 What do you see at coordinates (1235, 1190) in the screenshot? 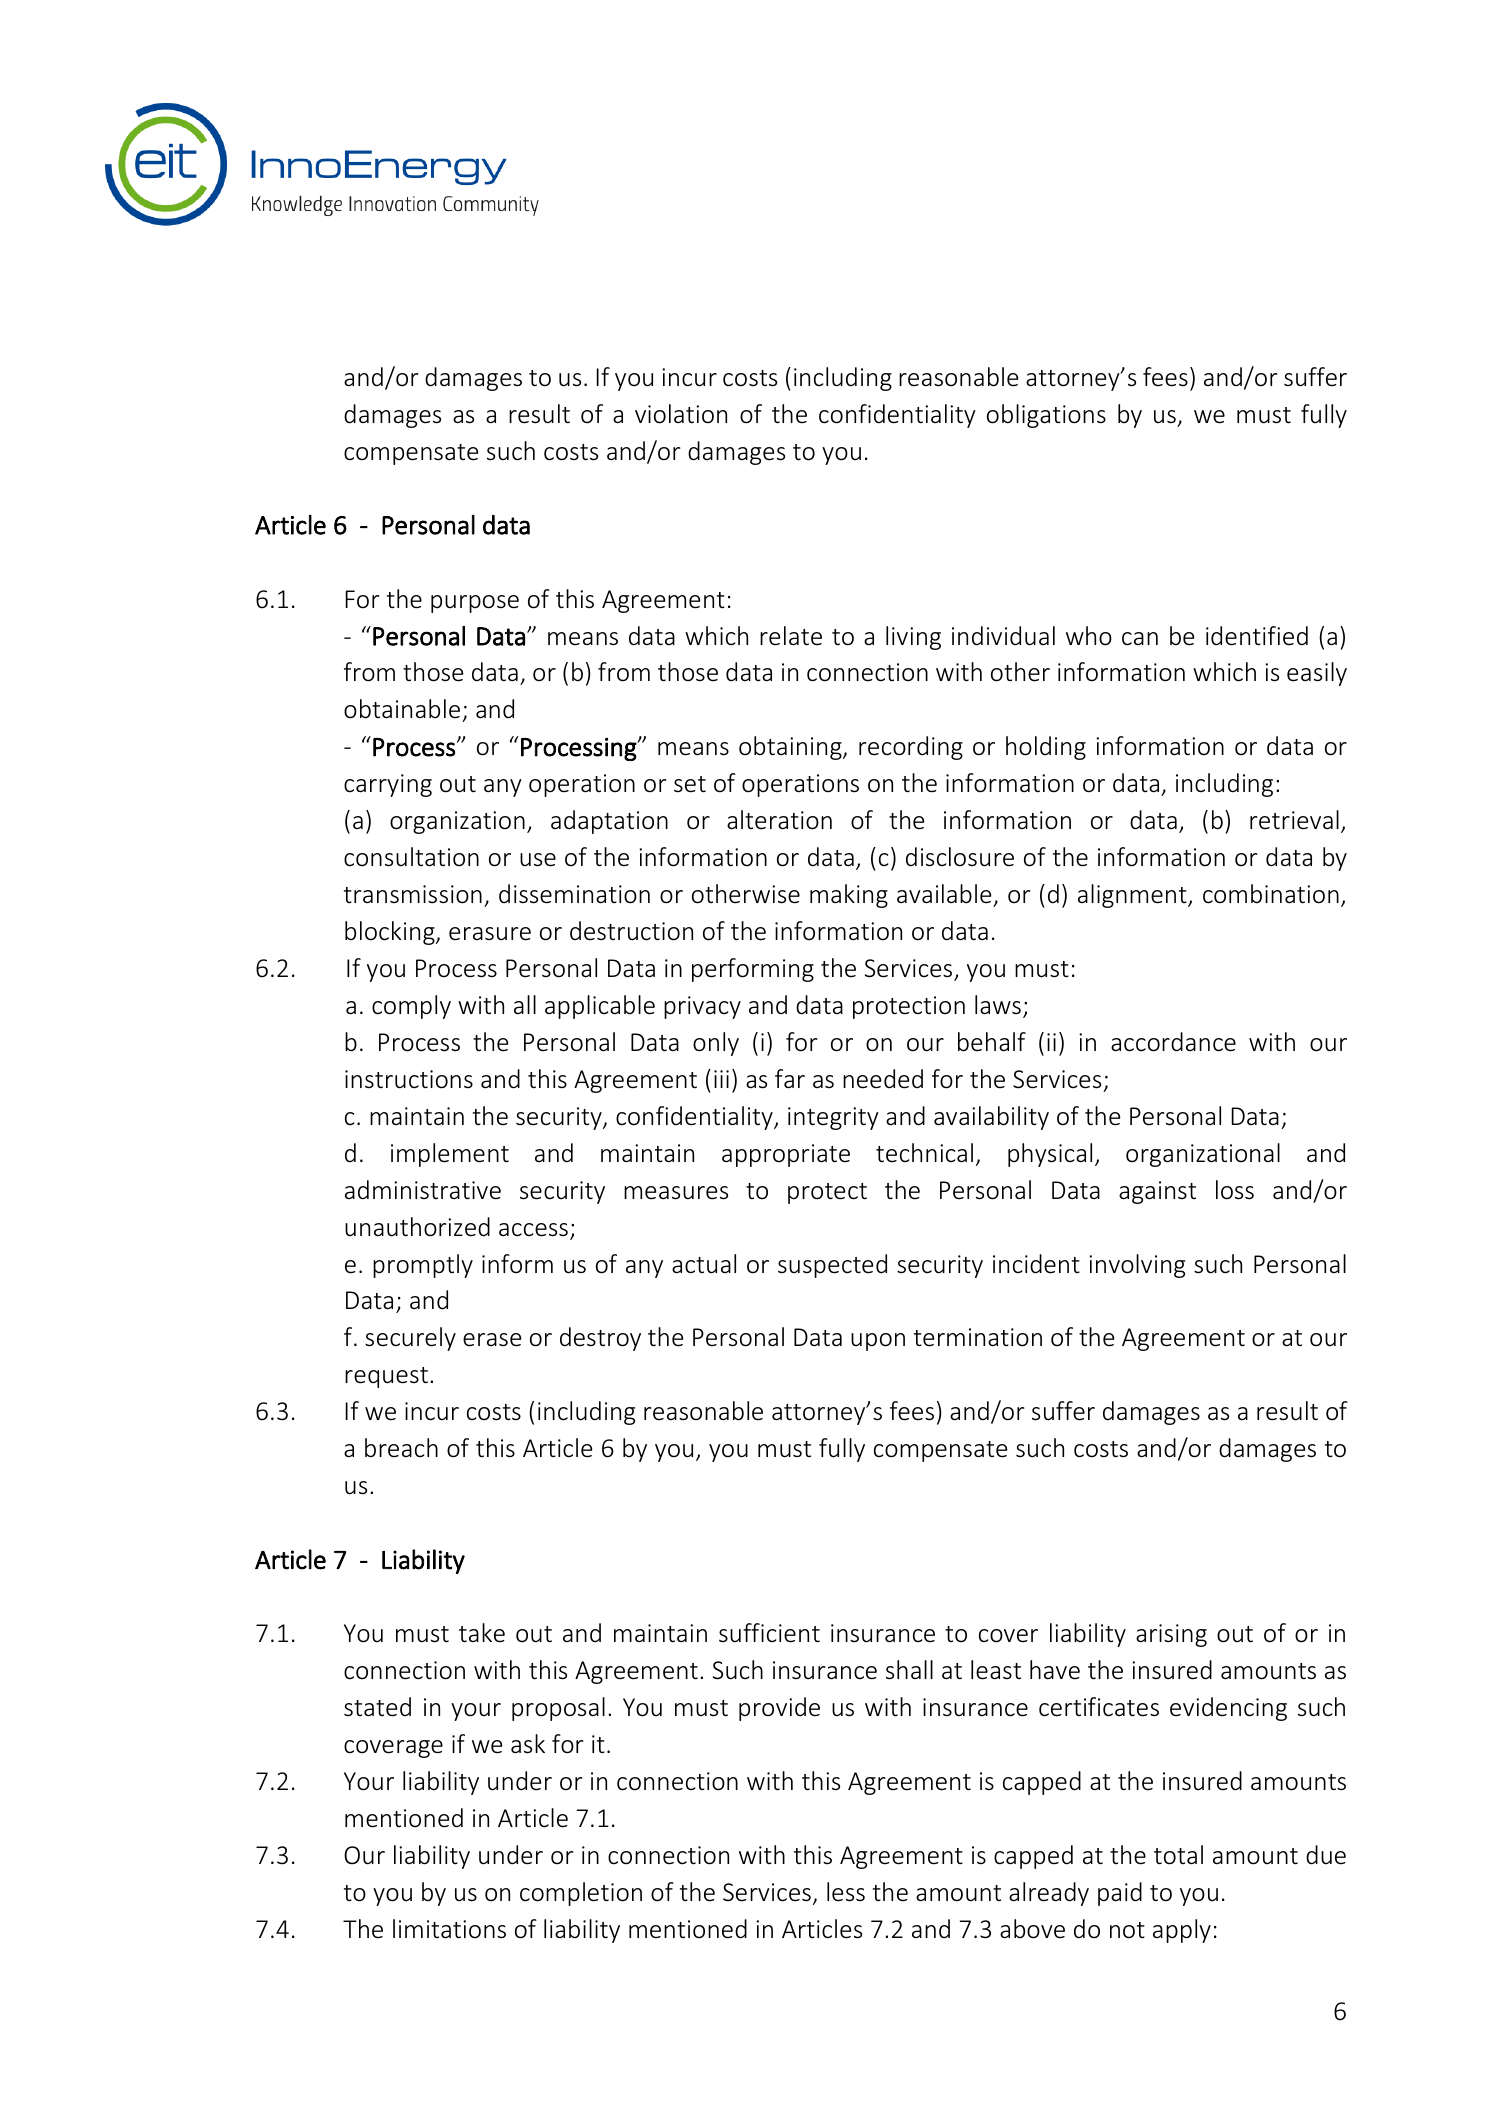
I see `loss` at bounding box center [1235, 1190].
